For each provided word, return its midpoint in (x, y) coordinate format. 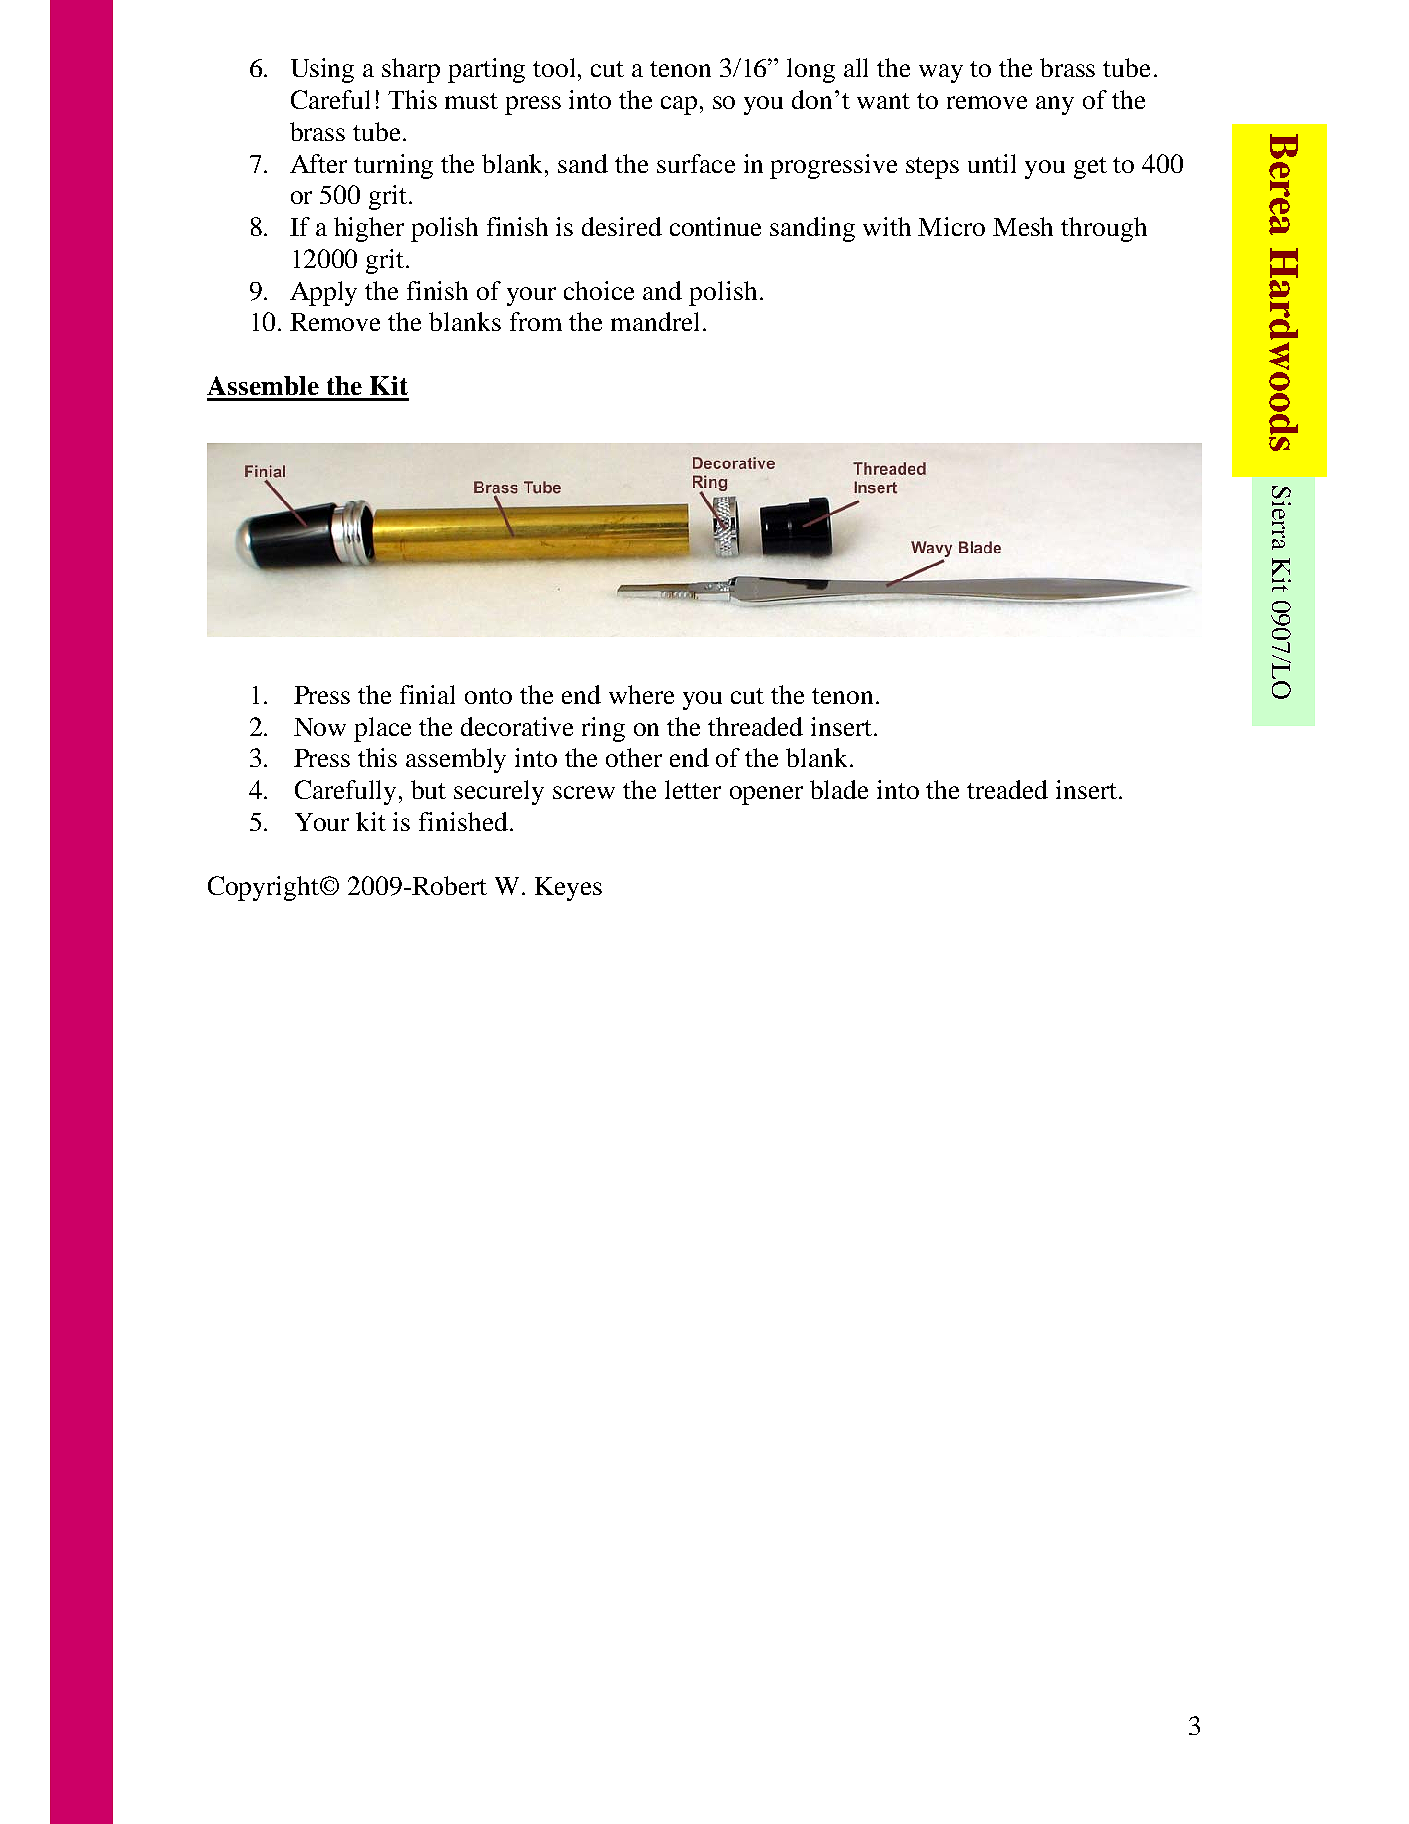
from (536, 321)
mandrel (655, 321)
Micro (951, 226)
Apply (323, 293)
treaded (1007, 789)
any (1055, 105)
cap (679, 105)
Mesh (1023, 226)
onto (488, 696)
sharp (411, 70)
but (428, 789)
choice (599, 290)
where (641, 694)
